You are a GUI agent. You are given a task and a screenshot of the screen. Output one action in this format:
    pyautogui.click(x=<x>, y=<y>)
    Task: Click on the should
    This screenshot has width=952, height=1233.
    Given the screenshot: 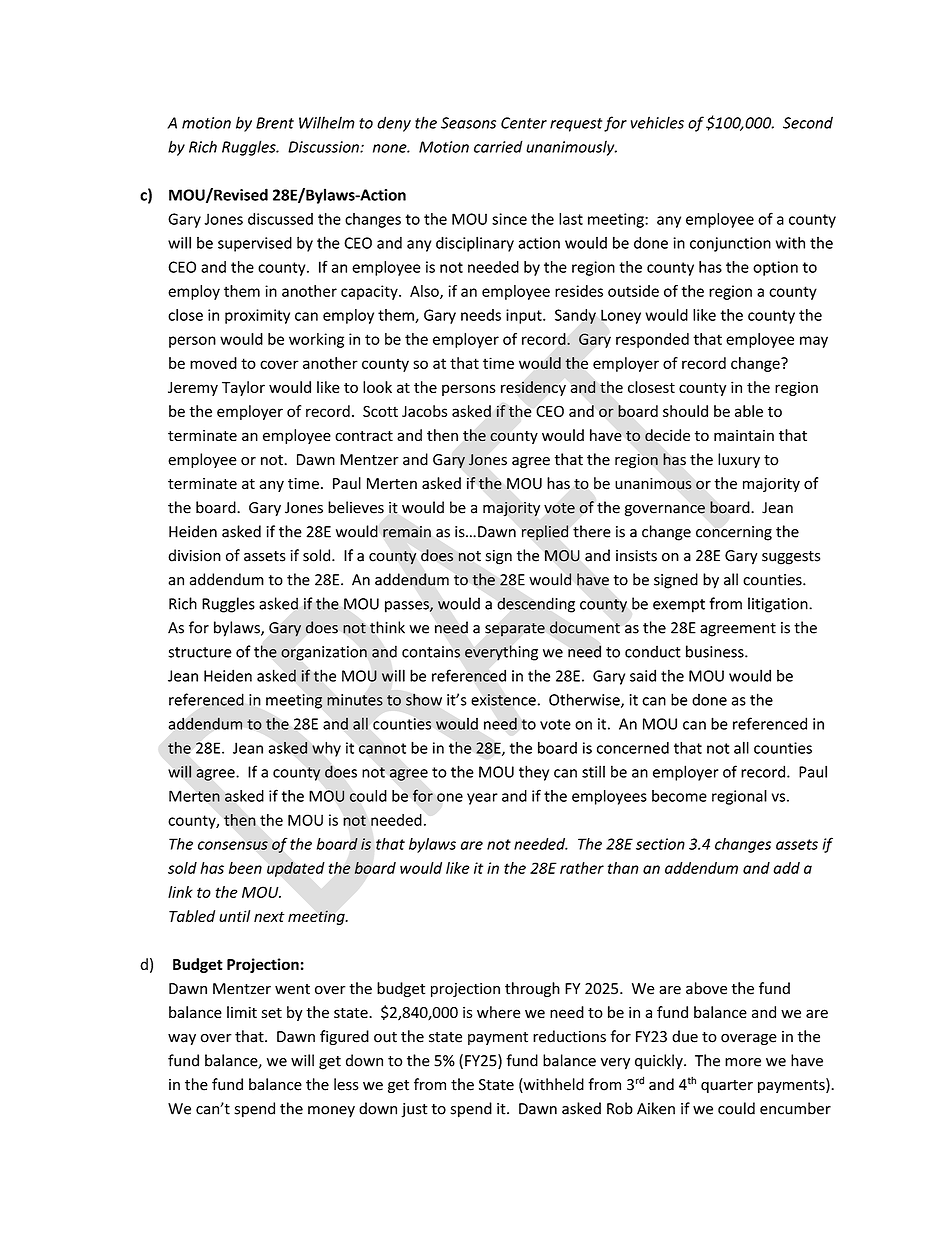 What is the action you would take?
    pyautogui.click(x=685, y=411)
